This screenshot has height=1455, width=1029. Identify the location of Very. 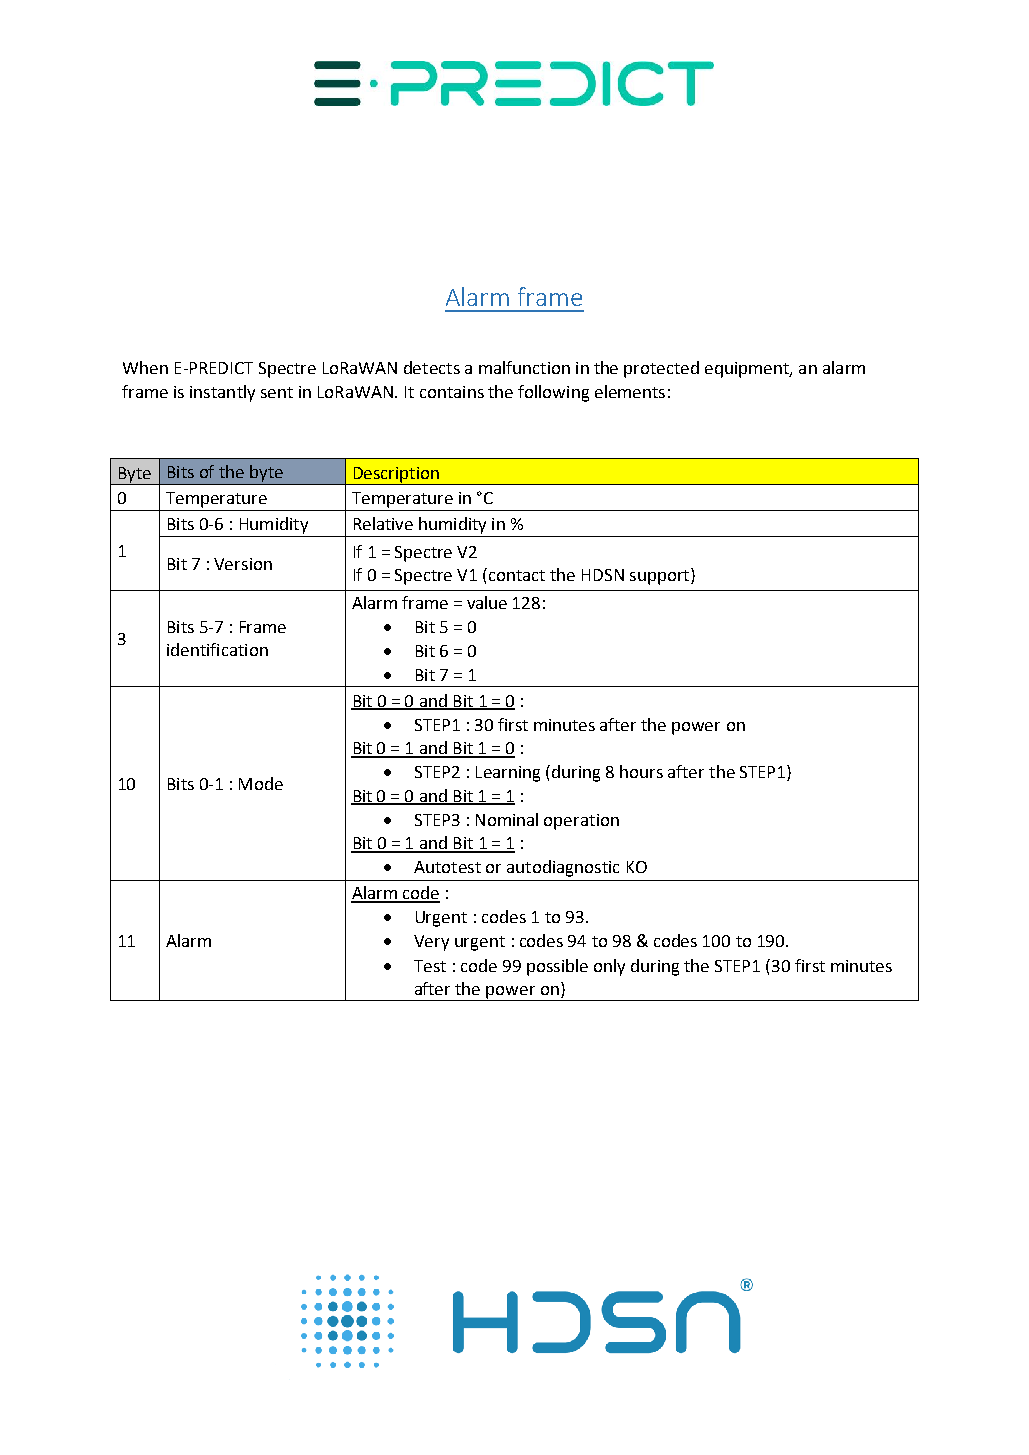
(431, 943).
